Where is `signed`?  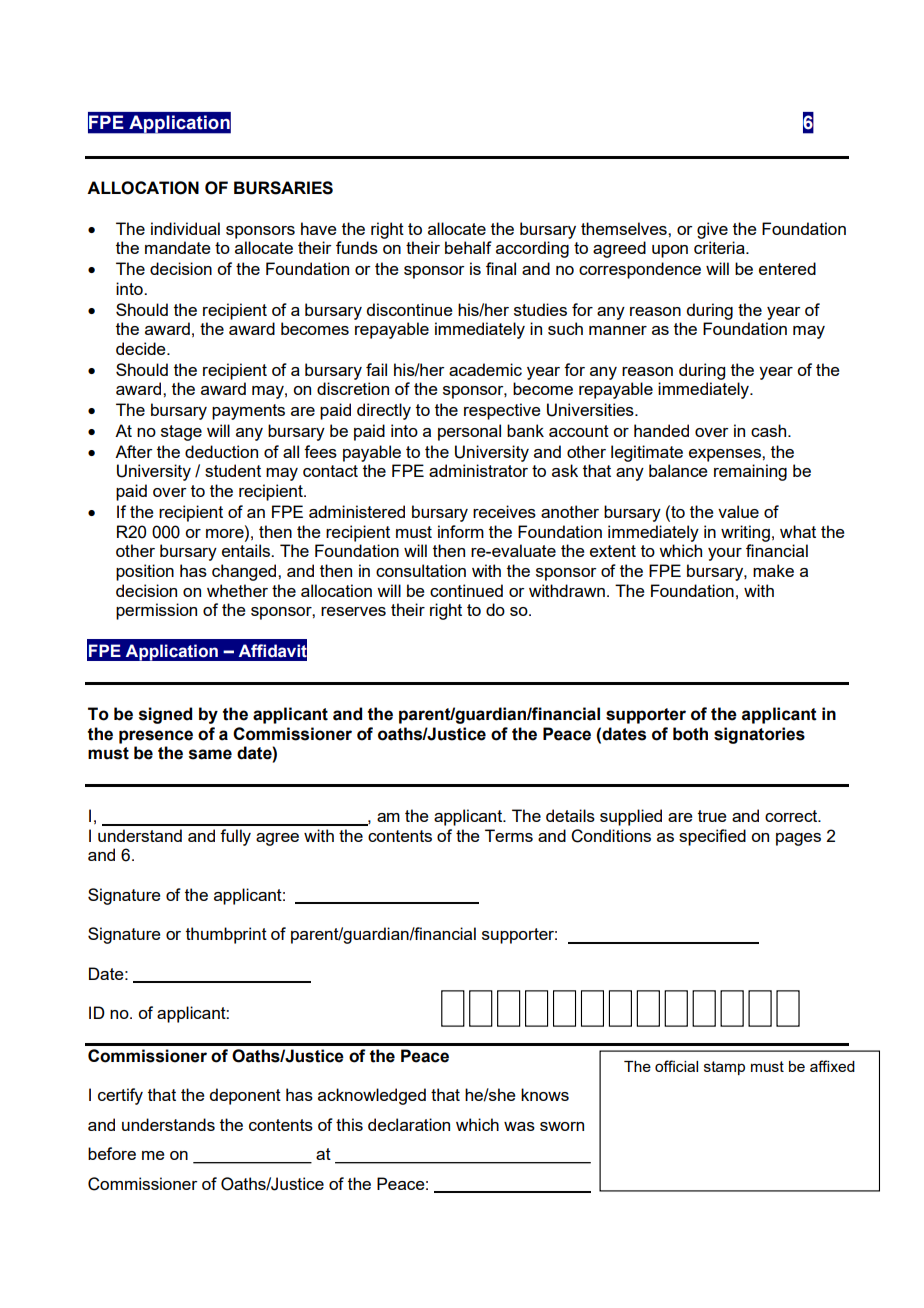 signed is located at coordinates (165, 715).
